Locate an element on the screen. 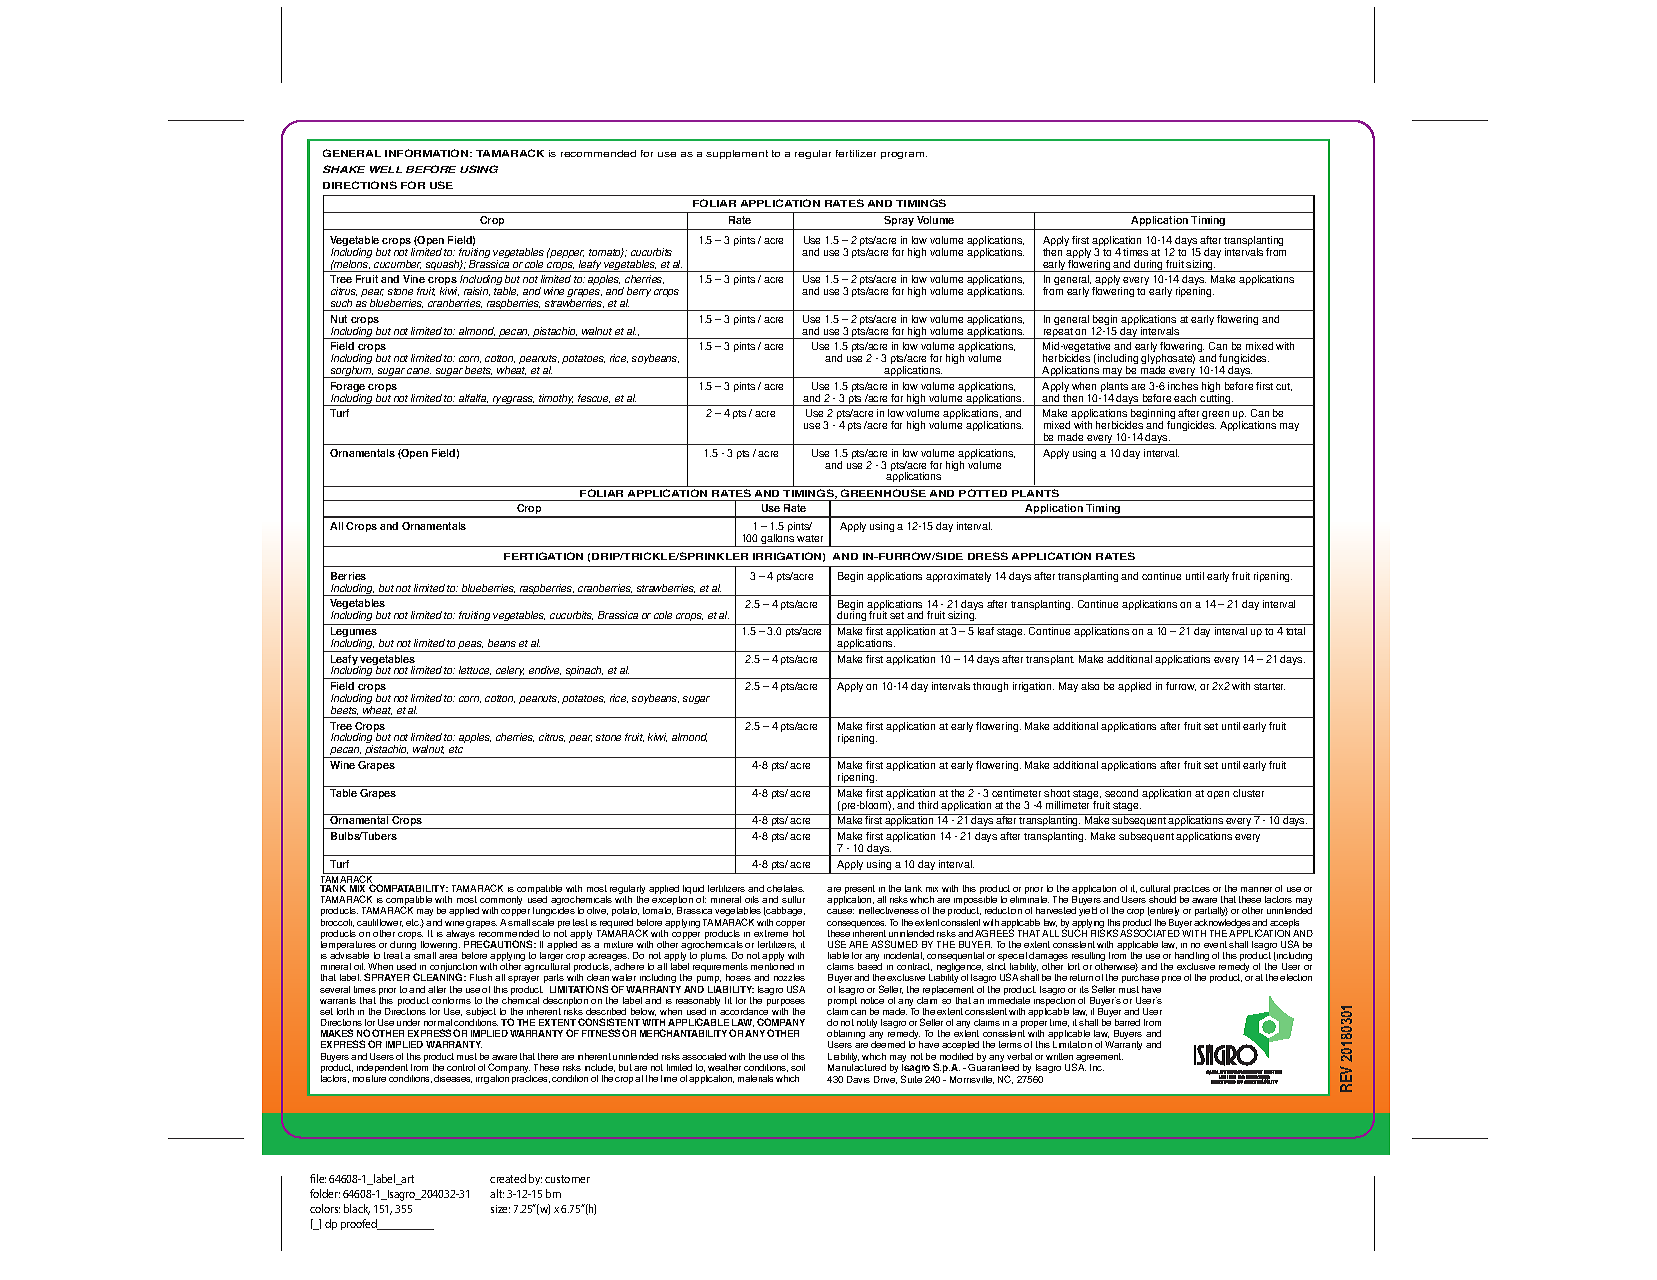 This screenshot has width=1657, height=1280. supplement is located at coordinates (737, 154).
